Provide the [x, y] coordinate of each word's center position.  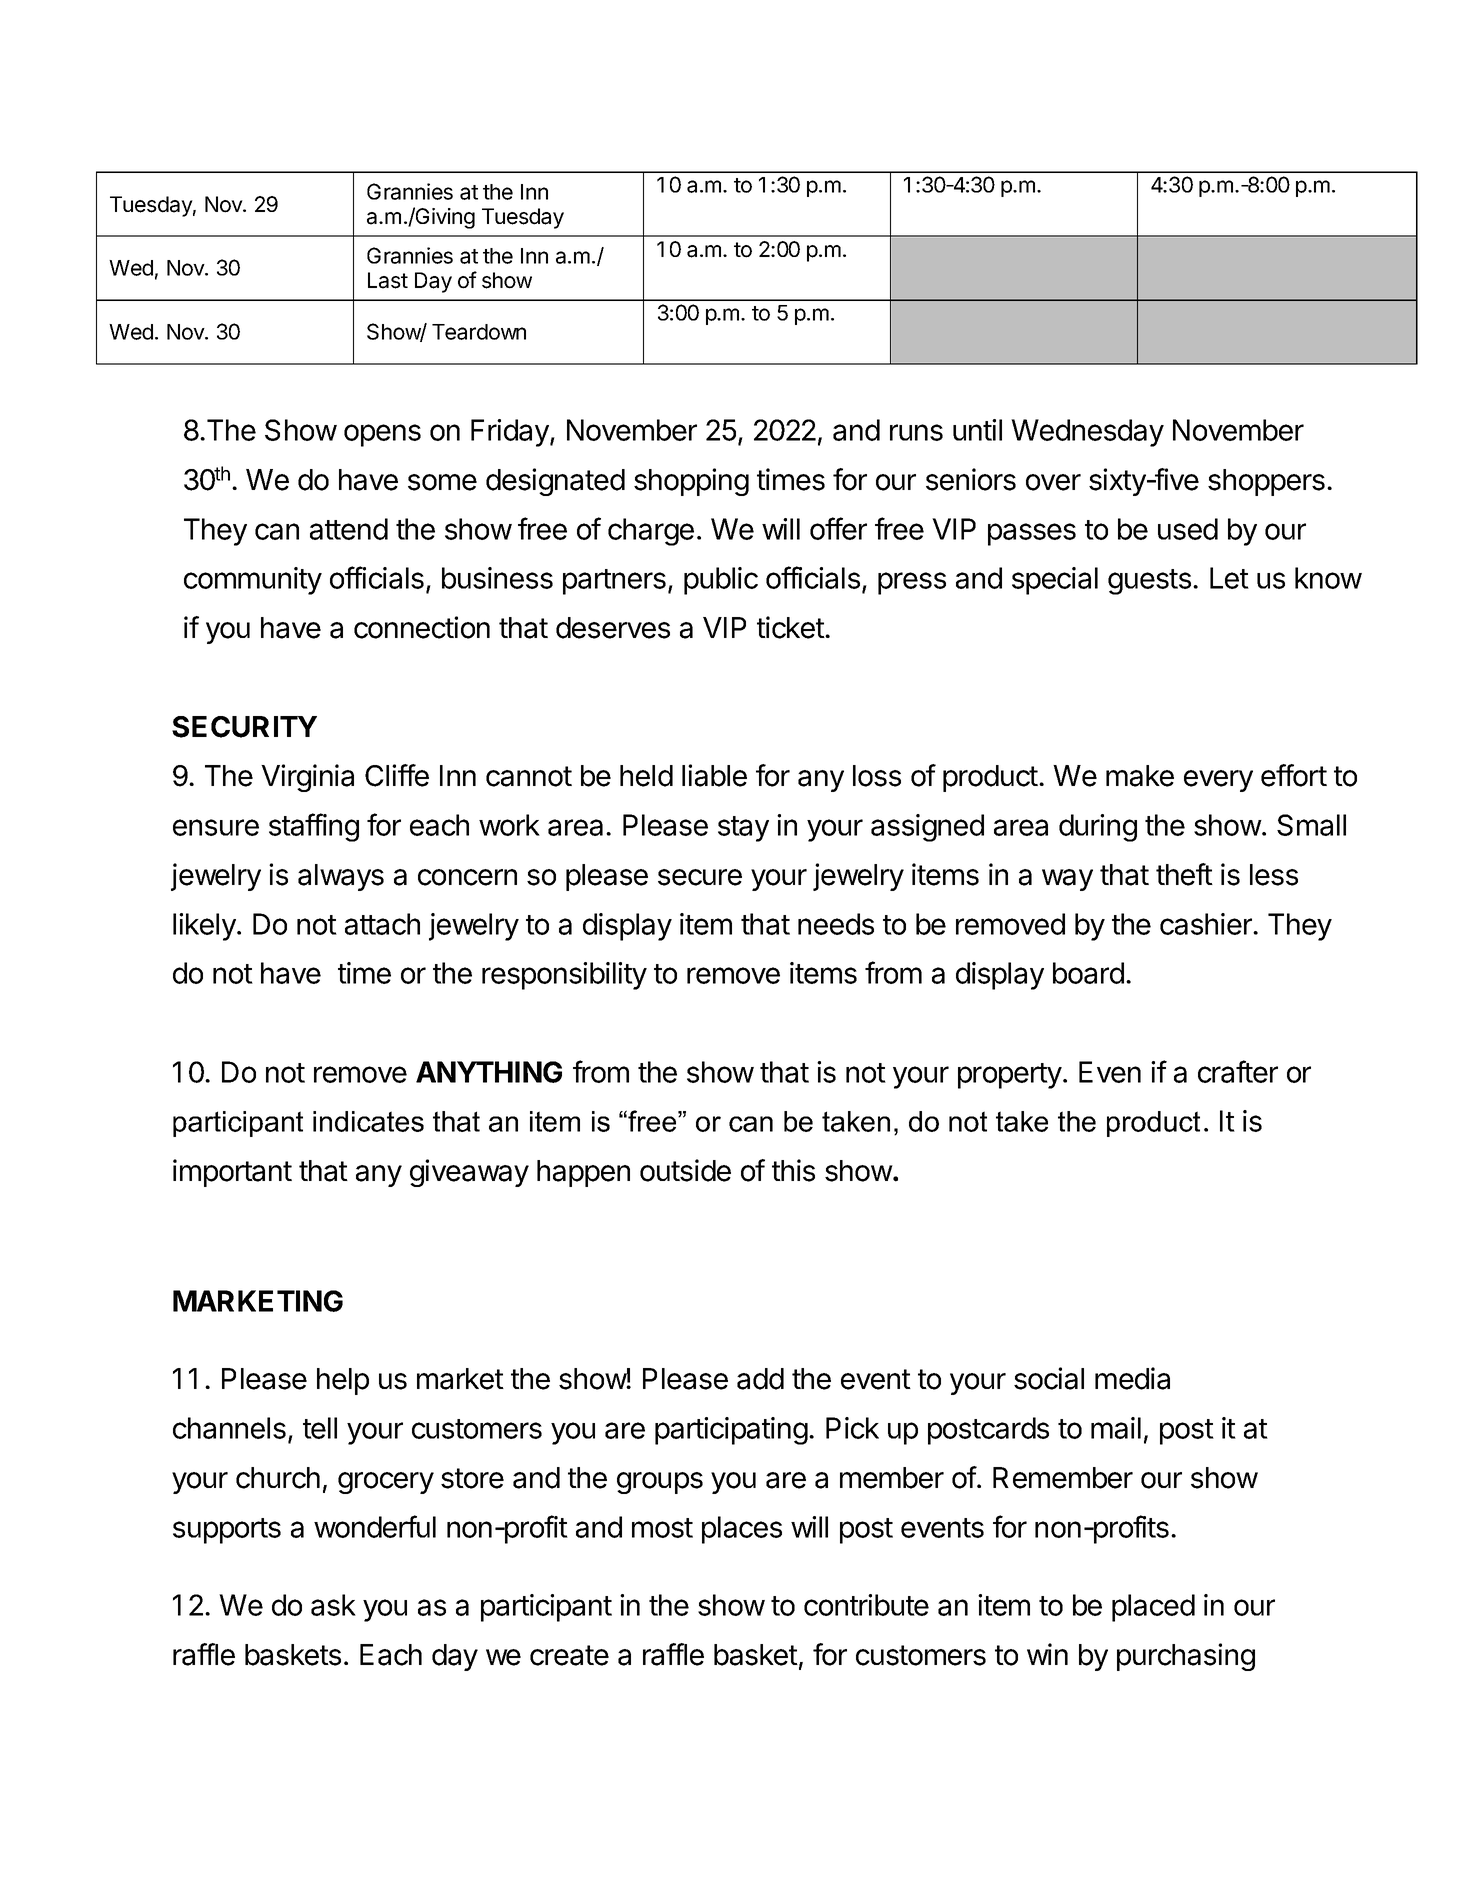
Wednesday [1087, 433]
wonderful [375, 1526]
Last [388, 280]
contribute [866, 1605]
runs [916, 432]
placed [1153, 1608]
